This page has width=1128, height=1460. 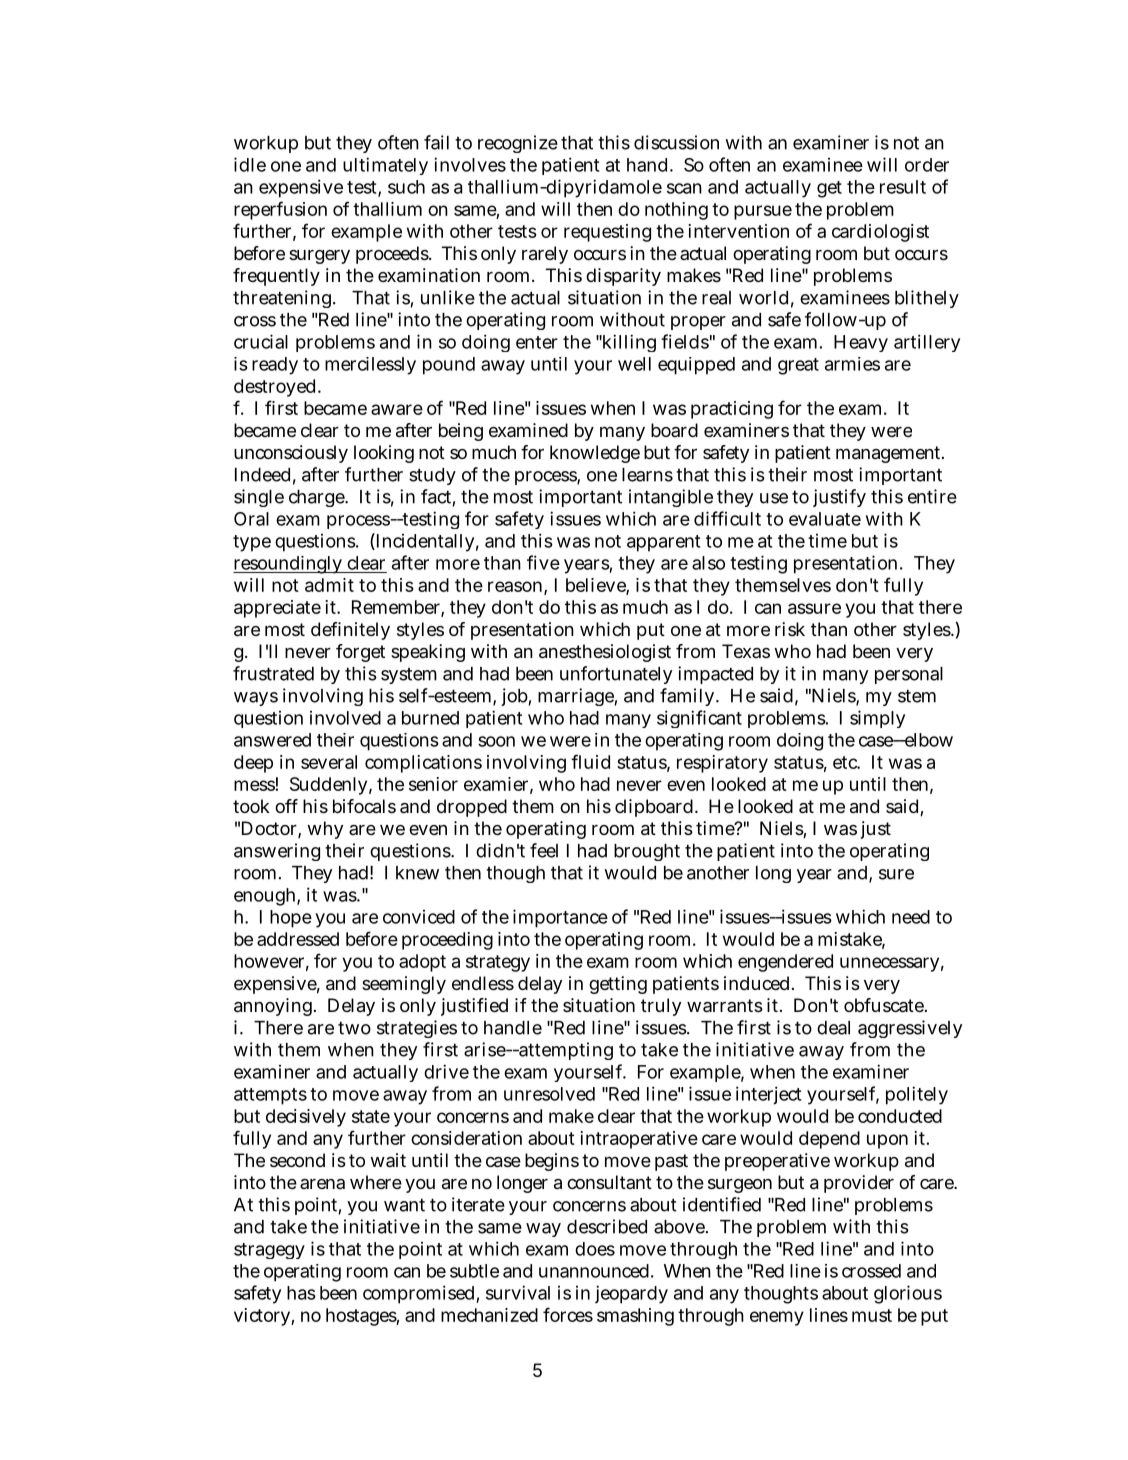 I want to click on admit, so click(x=329, y=585).
